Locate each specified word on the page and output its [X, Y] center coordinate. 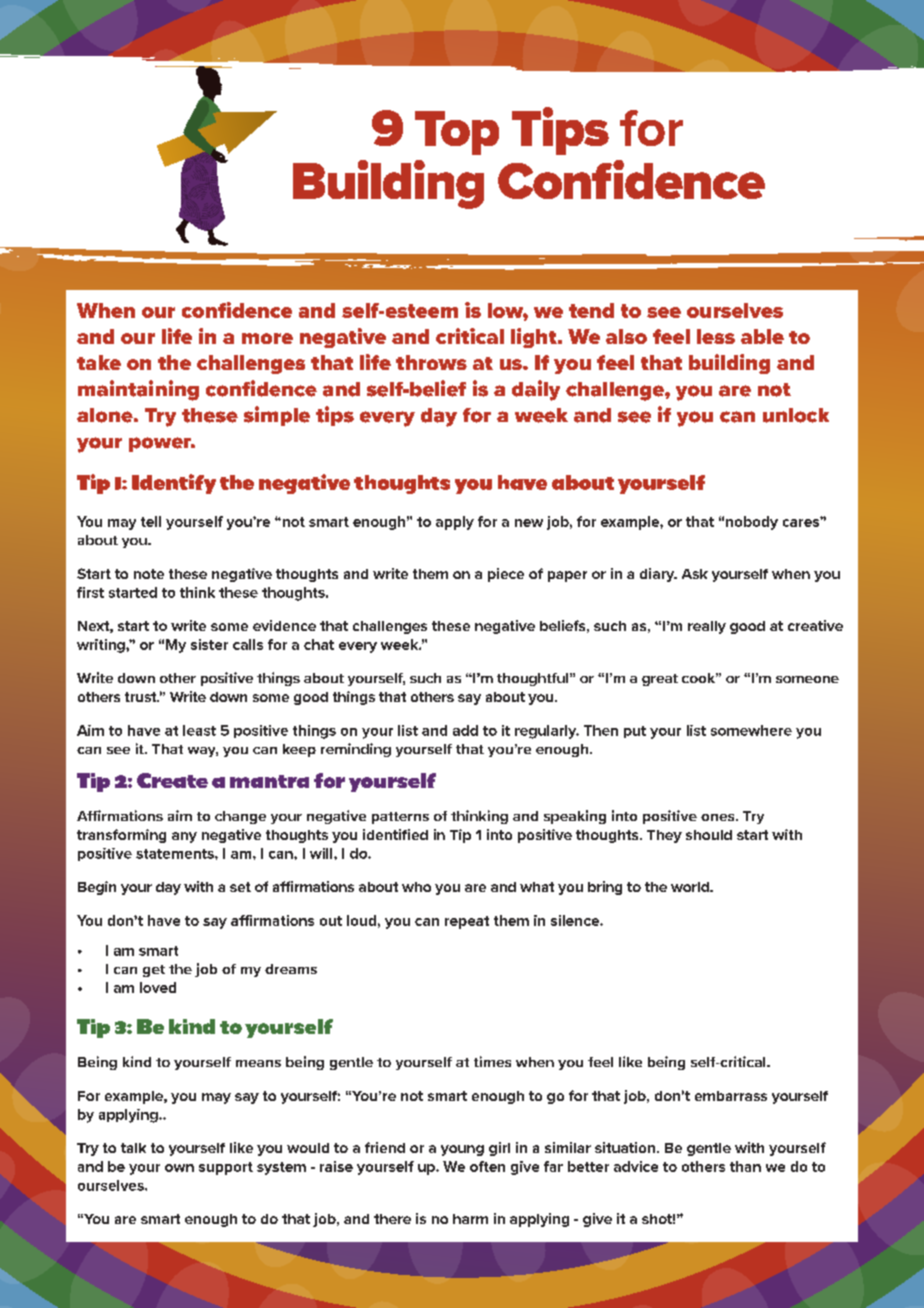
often [487, 1166]
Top [457, 133]
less [716, 336]
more [267, 338]
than [745, 1166]
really [707, 627]
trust [142, 697]
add [465, 730]
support [226, 1168]
